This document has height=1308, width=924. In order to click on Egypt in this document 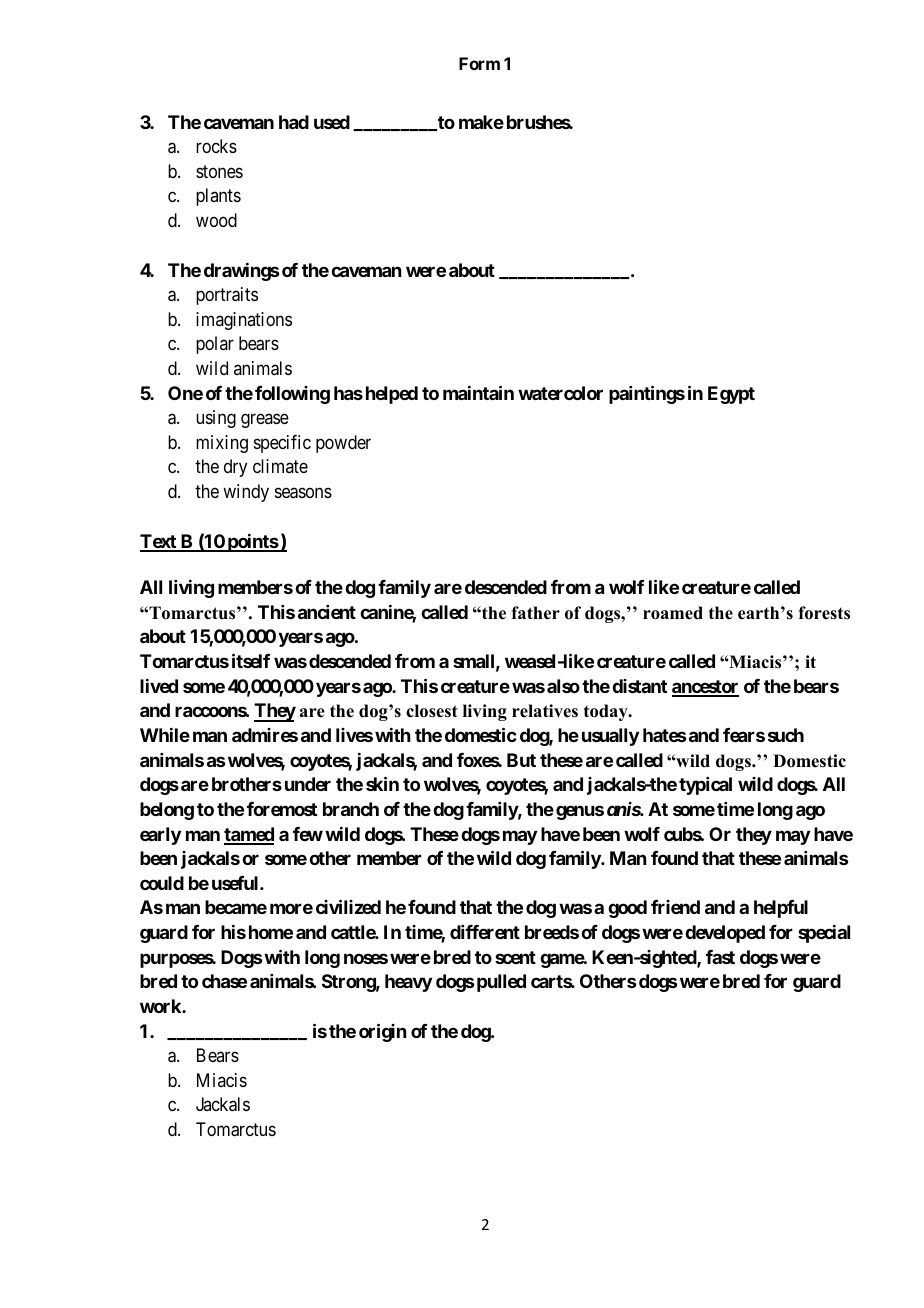, I will do `click(731, 395)`.
